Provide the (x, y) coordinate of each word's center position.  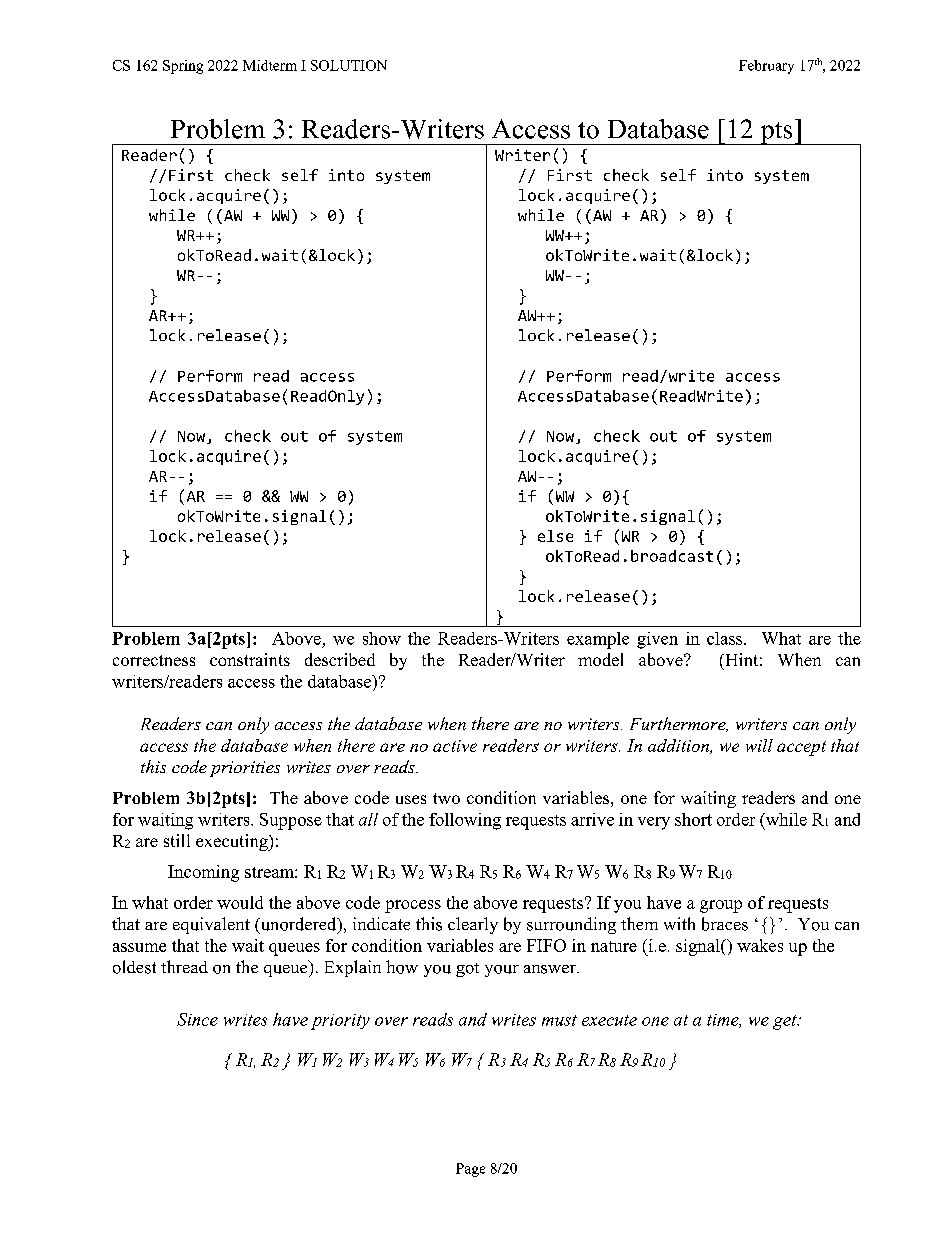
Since (197, 1019)
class (726, 638)
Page (470, 1170)
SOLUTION (349, 65)
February (766, 67)
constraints (250, 659)
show (382, 638)
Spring (183, 67)
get (786, 1022)
